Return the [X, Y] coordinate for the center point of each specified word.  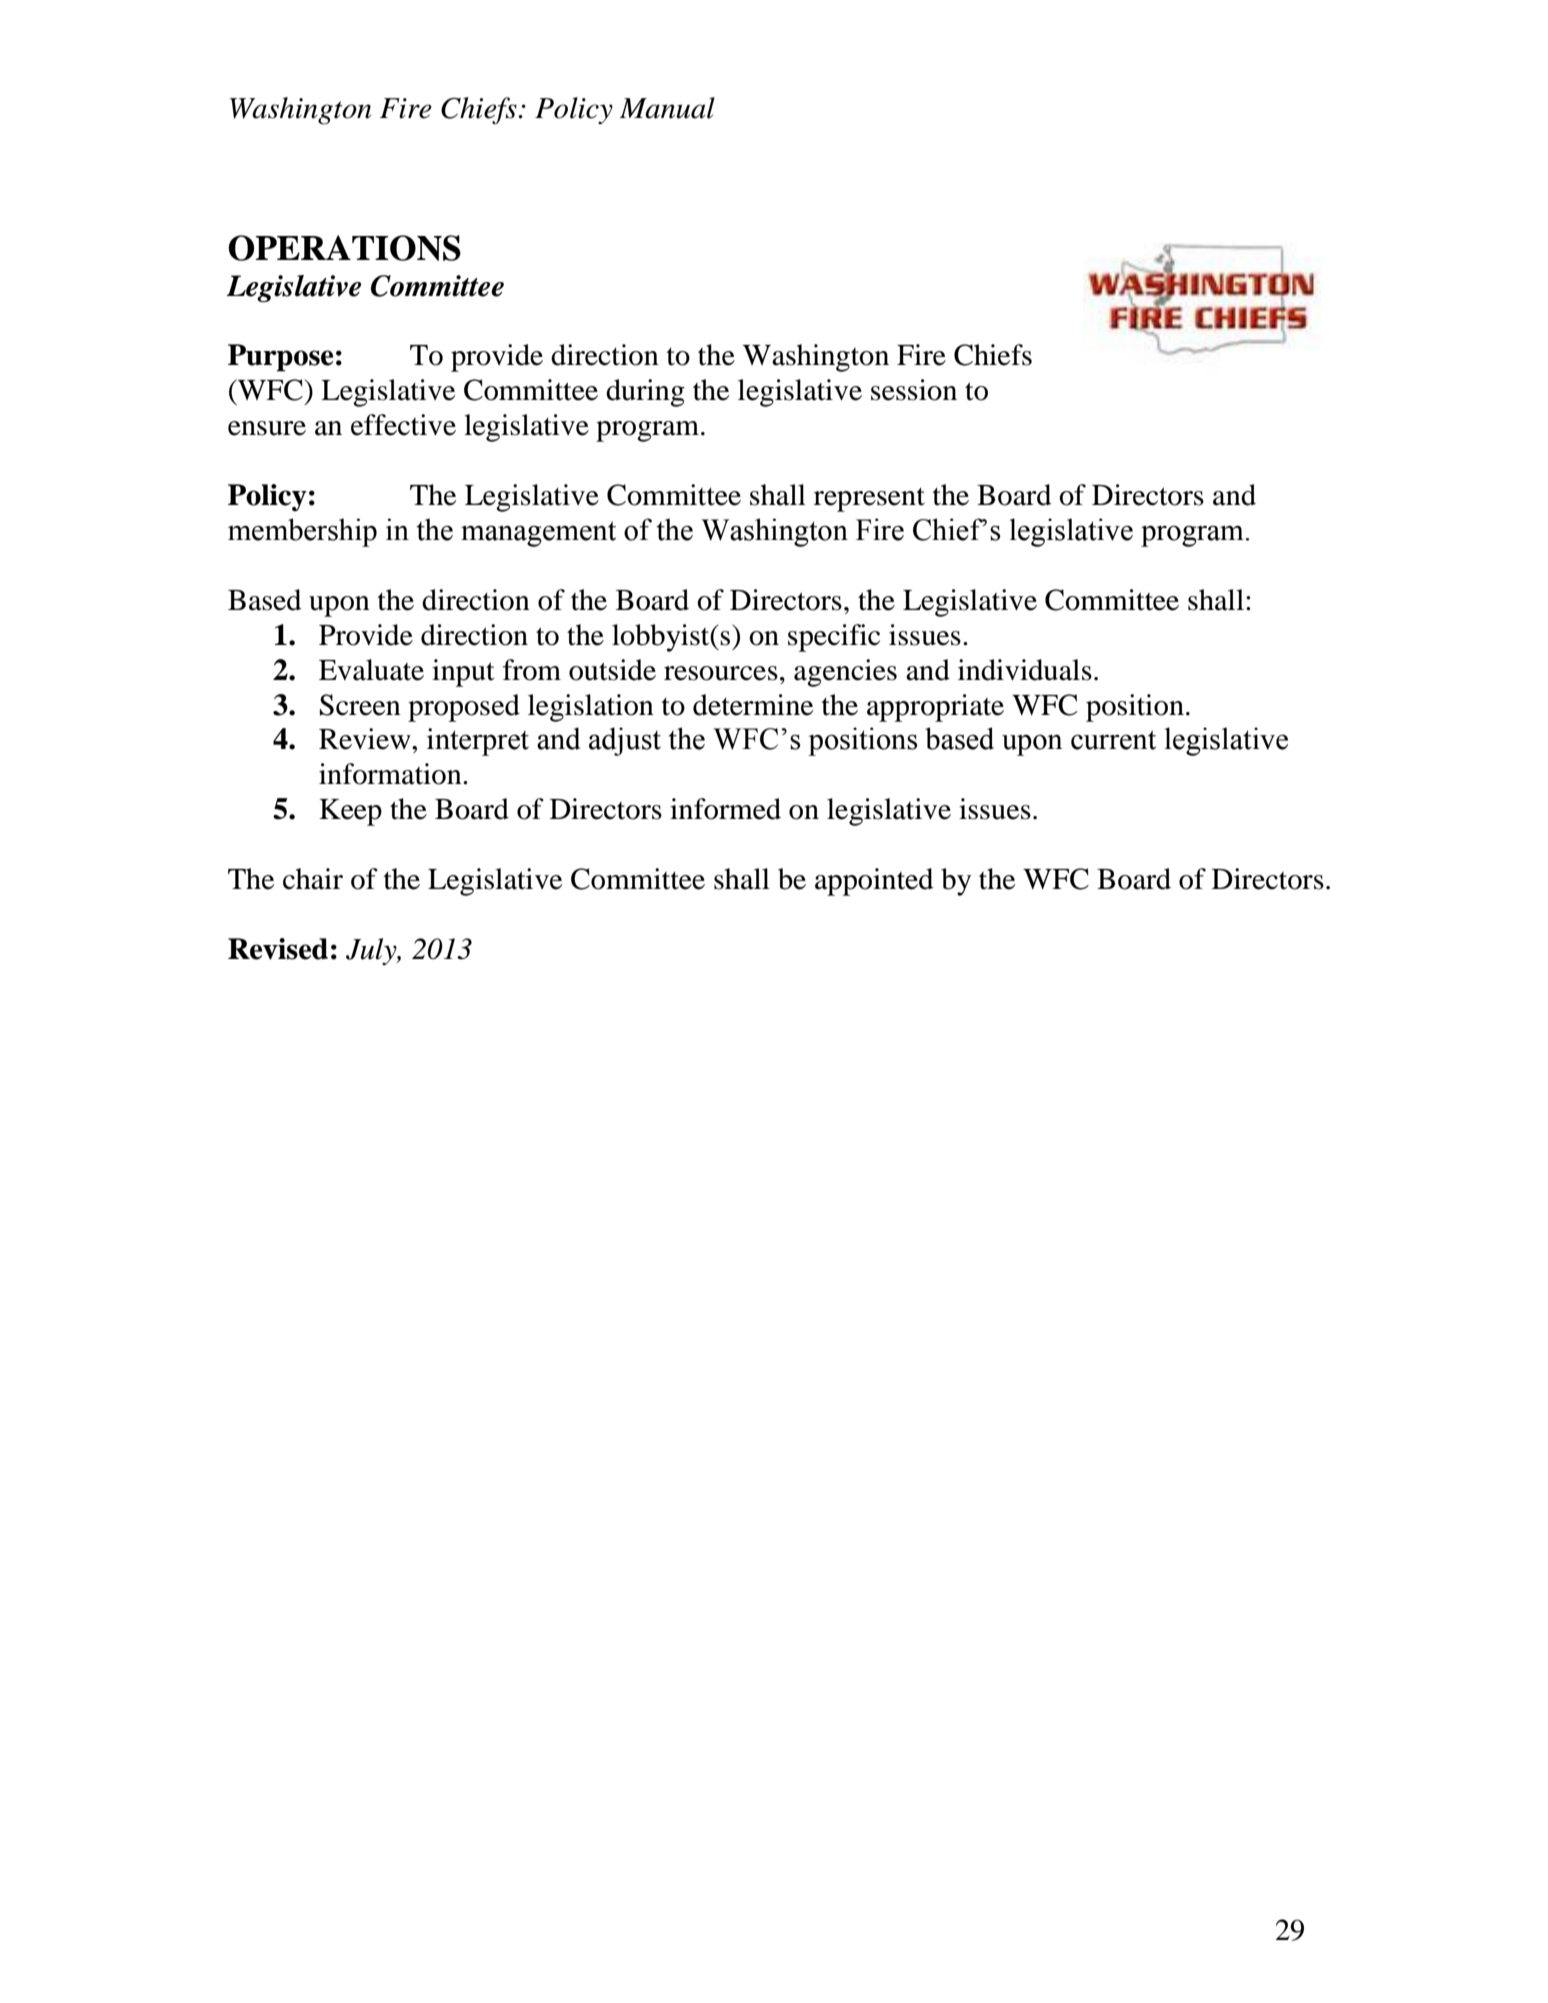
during [645, 393]
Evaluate [371, 670]
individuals [1025, 670]
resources [721, 673]
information [391, 774]
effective [403, 425]
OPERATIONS [344, 248]
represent [869, 500]
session [914, 390]
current [1113, 740]
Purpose [280, 358]
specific [834, 638]
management [538, 534]
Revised [278, 949]
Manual [667, 108]
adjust [625, 741]
